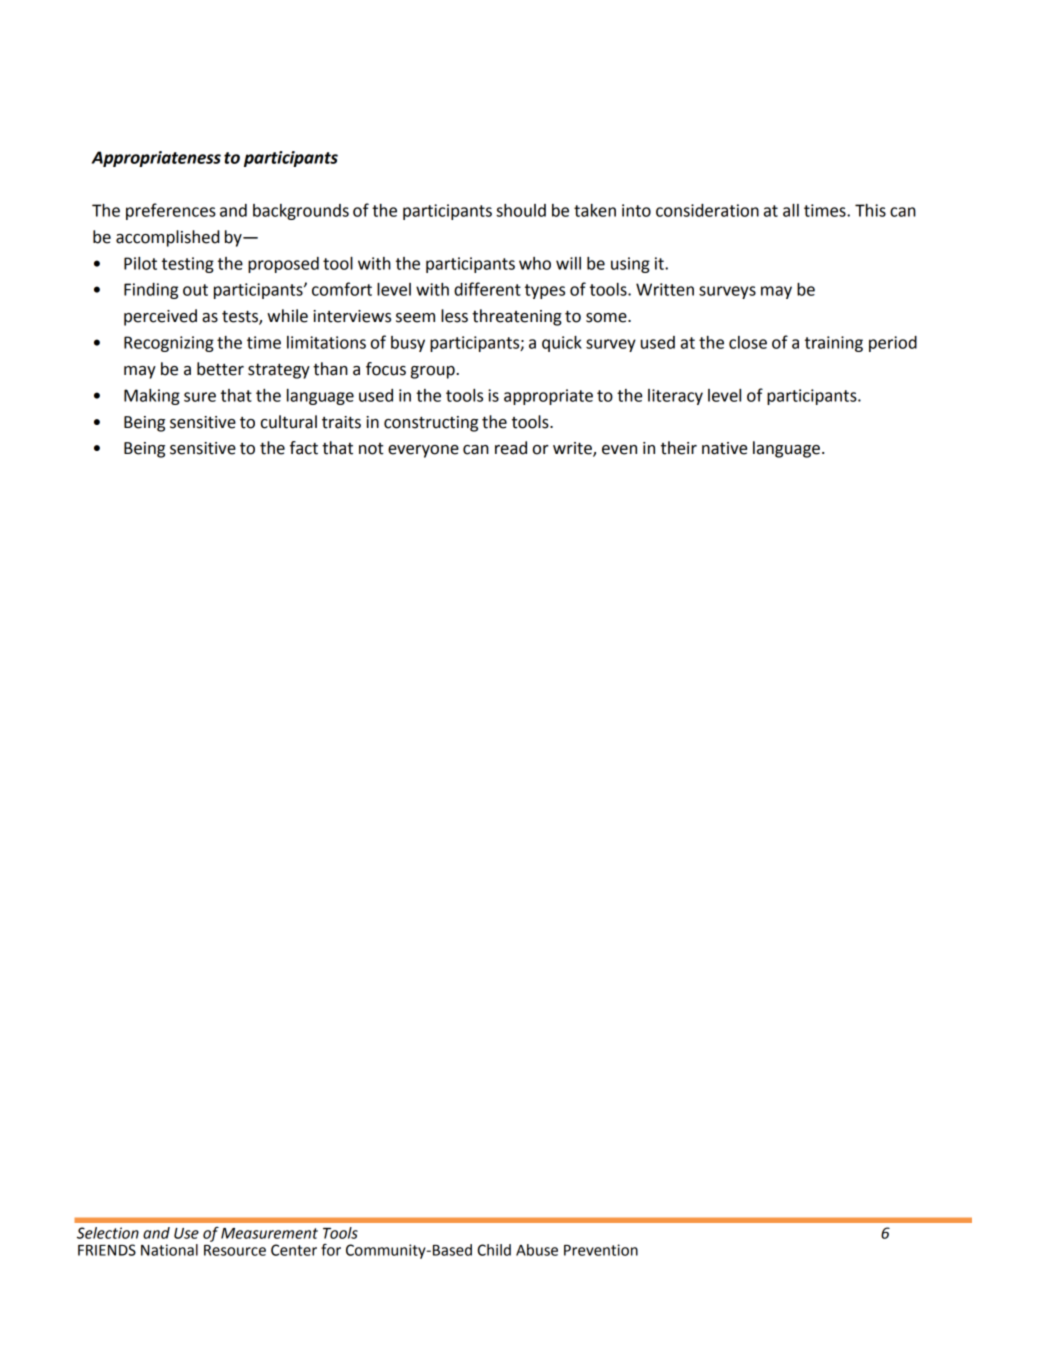 The width and height of the screenshot is (1046, 1354). I want to click on who, so click(535, 263).
